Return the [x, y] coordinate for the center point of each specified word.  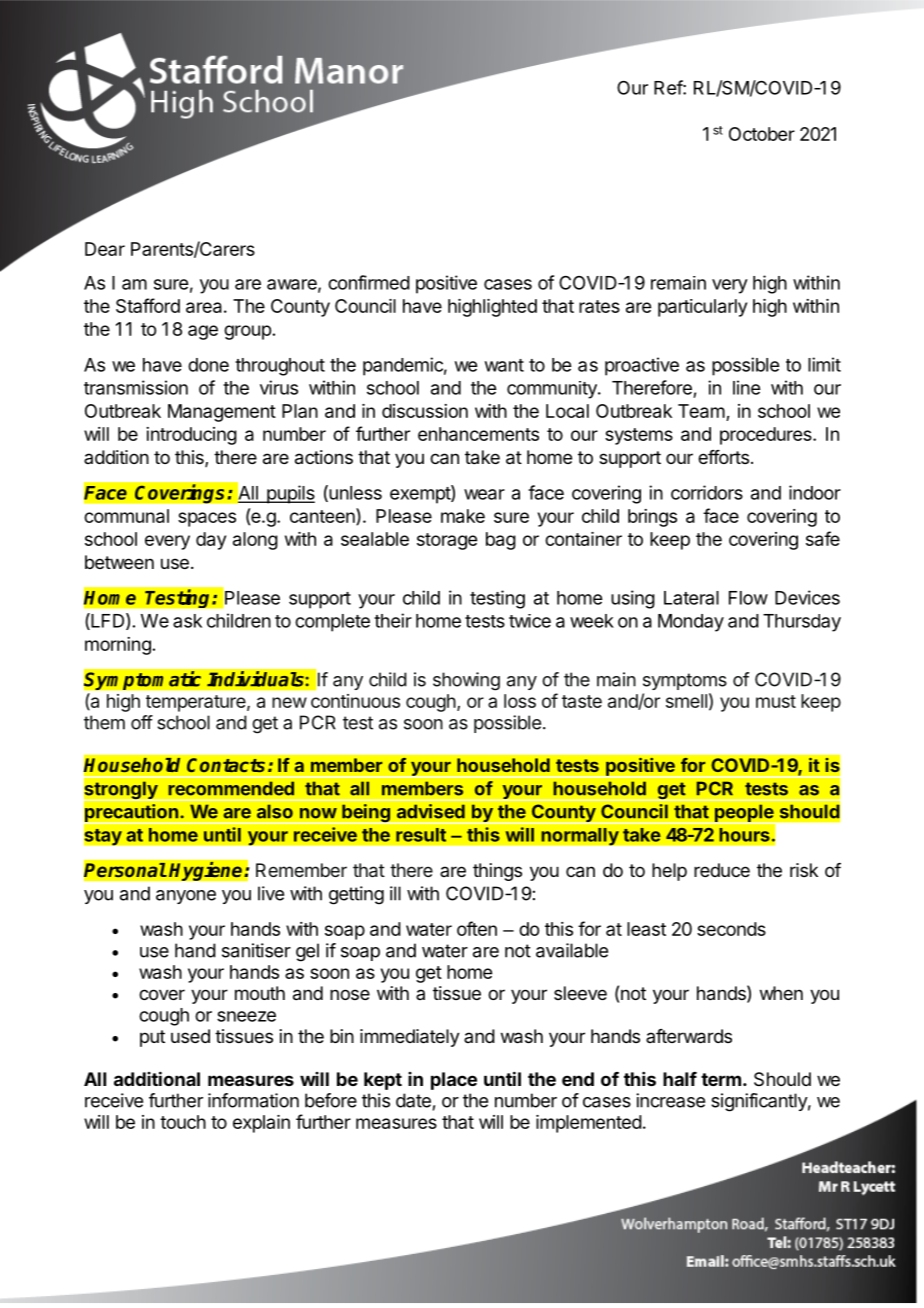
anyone [186, 897]
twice [530, 621]
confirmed [369, 282]
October [762, 134]
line [746, 387]
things [497, 872]
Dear [105, 249]
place [454, 1081]
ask [187, 621]
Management [222, 413]
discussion [425, 411]
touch [183, 1122]
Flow [748, 598]
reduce [722, 870]
